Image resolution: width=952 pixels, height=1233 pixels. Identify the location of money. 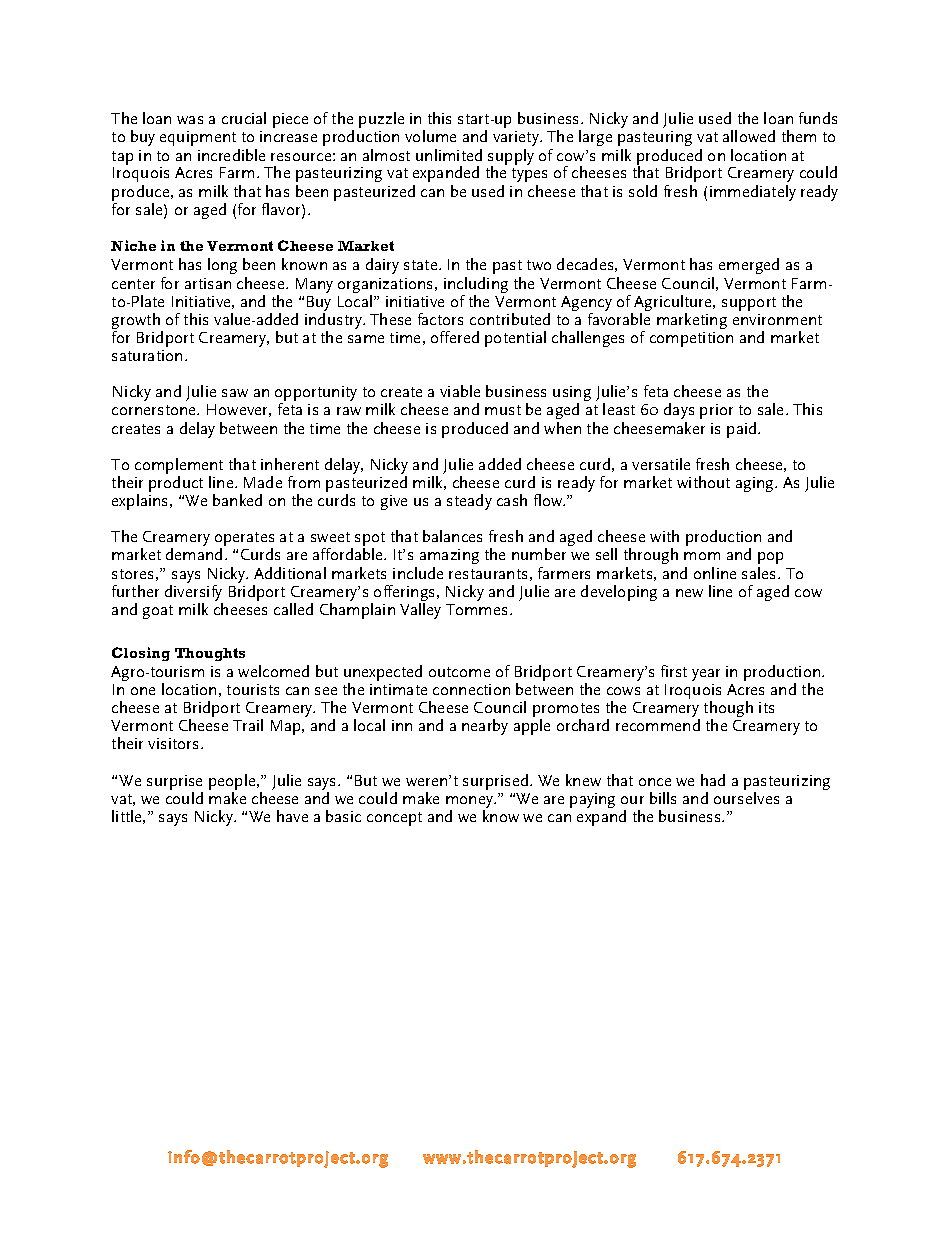
(470, 803).
